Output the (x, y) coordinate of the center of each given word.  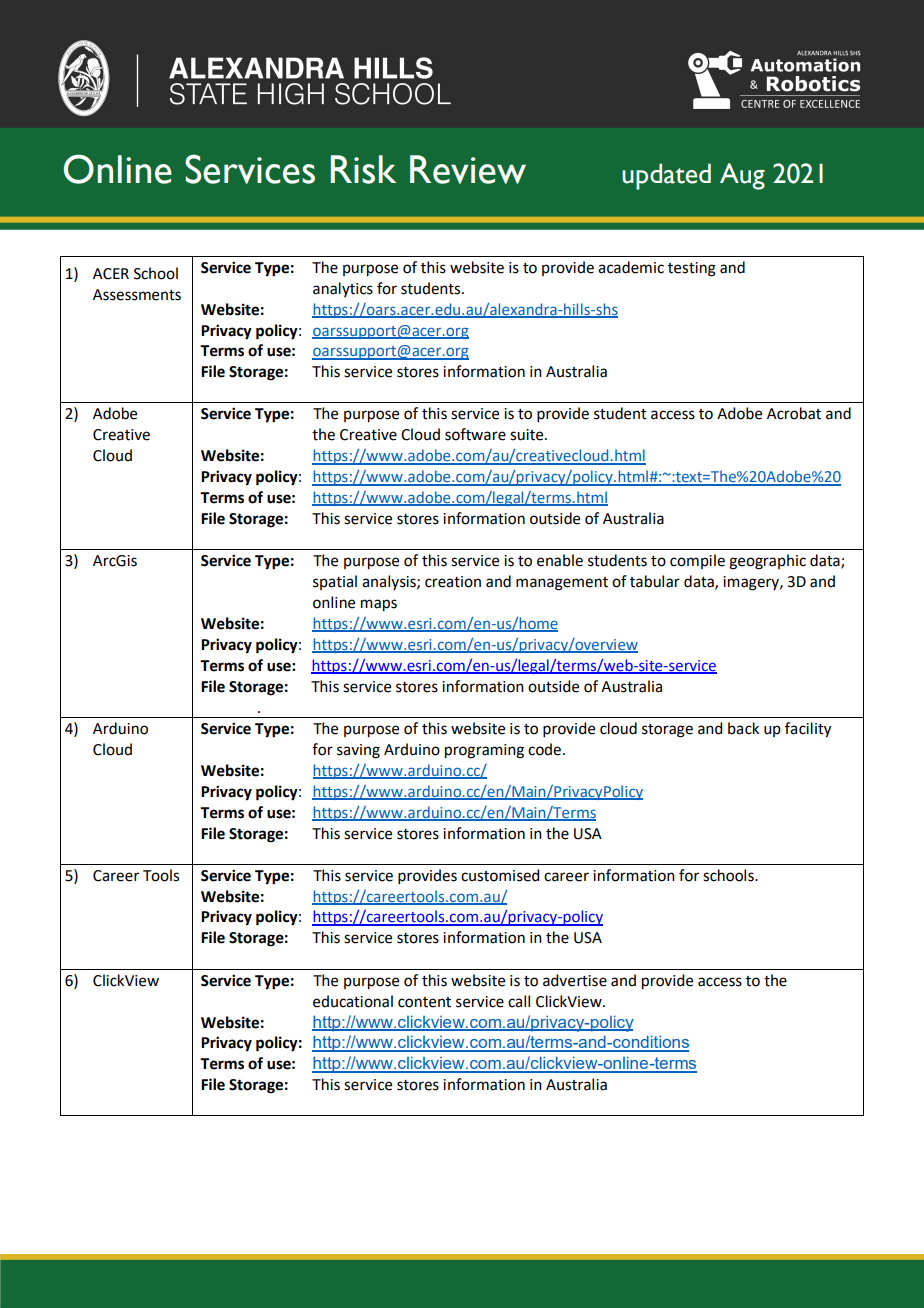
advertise (575, 980)
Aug (742, 176)
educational (353, 1001)
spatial (335, 582)
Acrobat (794, 413)
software (475, 434)
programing (484, 751)
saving (358, 751)
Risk (363, 169)
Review (468, 169)
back (743, 728)
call (519, 1001)
